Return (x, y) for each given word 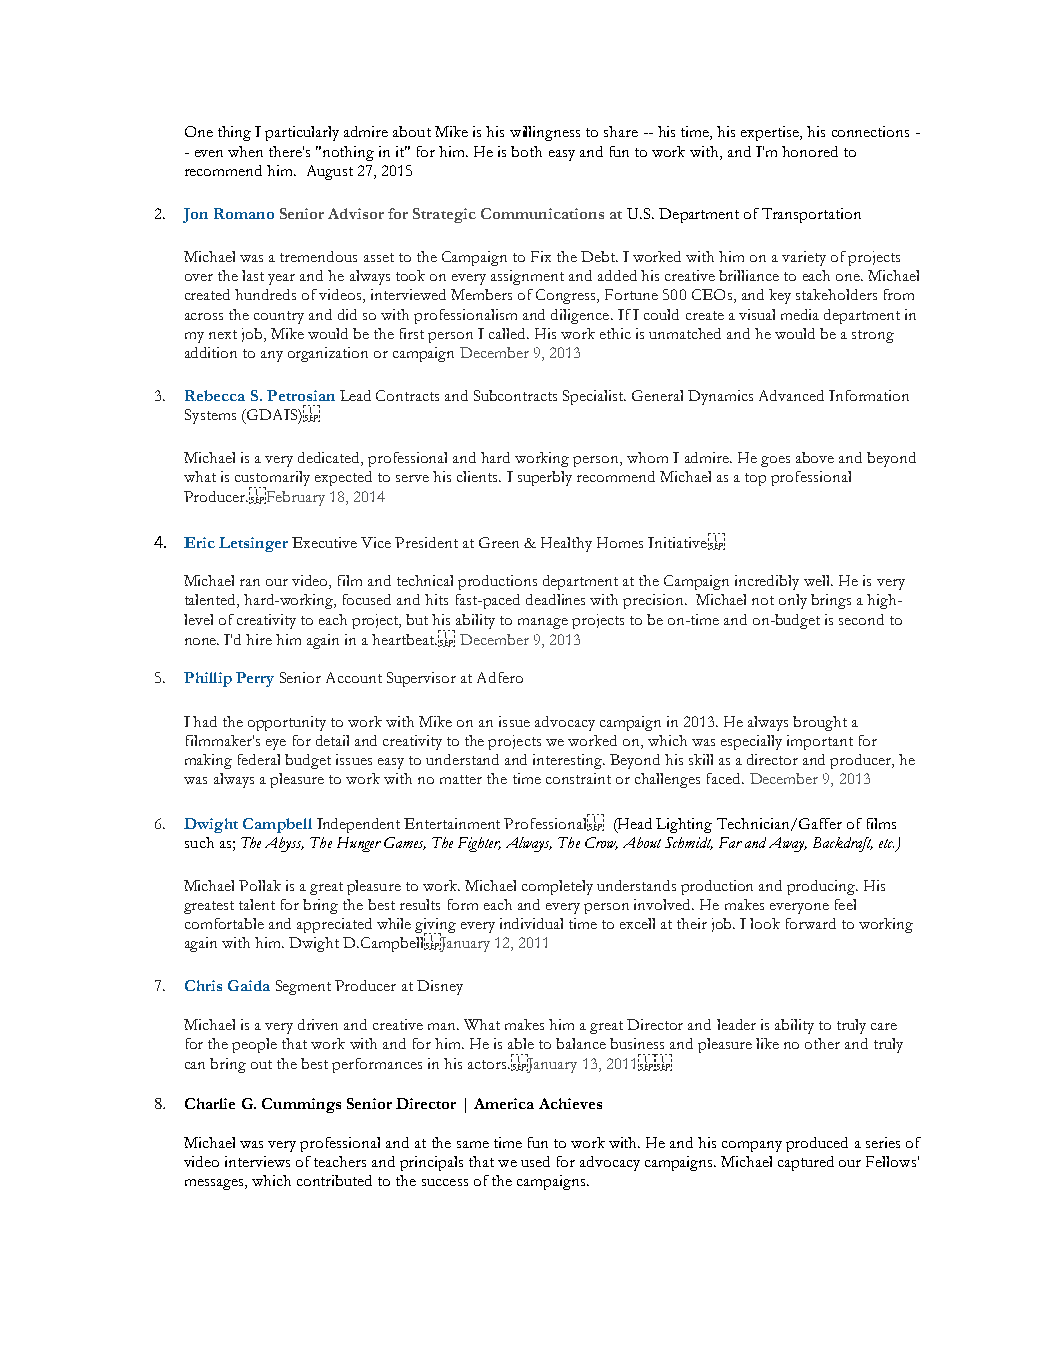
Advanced (791, 395)
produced (817, 1144)
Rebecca (215, 395)
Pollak (260, 885)
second (861, 619)
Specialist (594, 397)
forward (811, 923)
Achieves (570, 1103)
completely (557, 887)
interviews (257, 1161)
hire (259, 639)
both (526, 151)
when (245, 151)
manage (543, 623)
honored (810, 151)
